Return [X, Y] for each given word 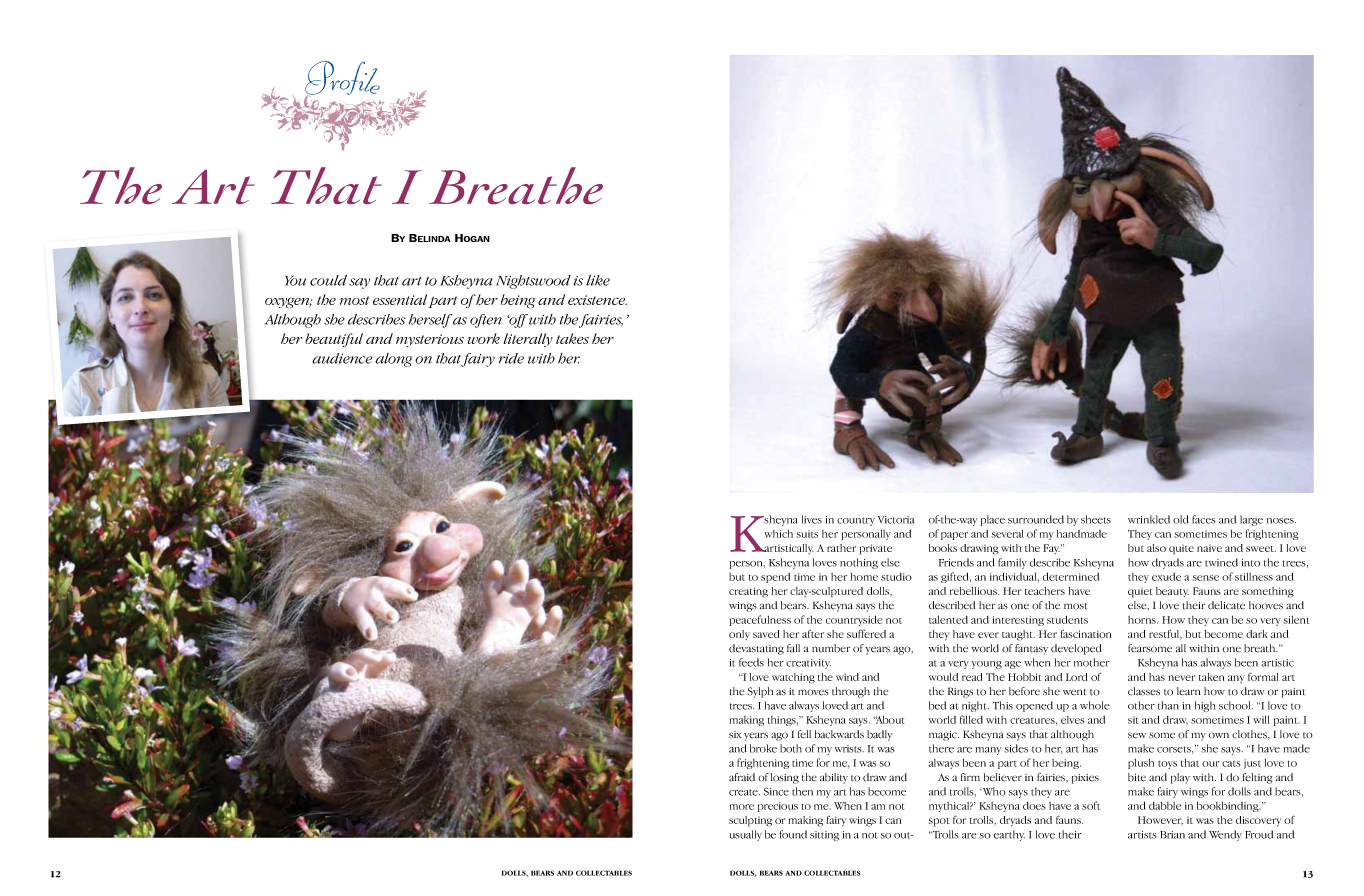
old [1181, 519]
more [742, 807]
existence [597, 300]
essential [400, 299]
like [598, 280]
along [393, 360]
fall [793, 648]
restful [1165, 635]
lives [812, 519]
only [739, 635]
